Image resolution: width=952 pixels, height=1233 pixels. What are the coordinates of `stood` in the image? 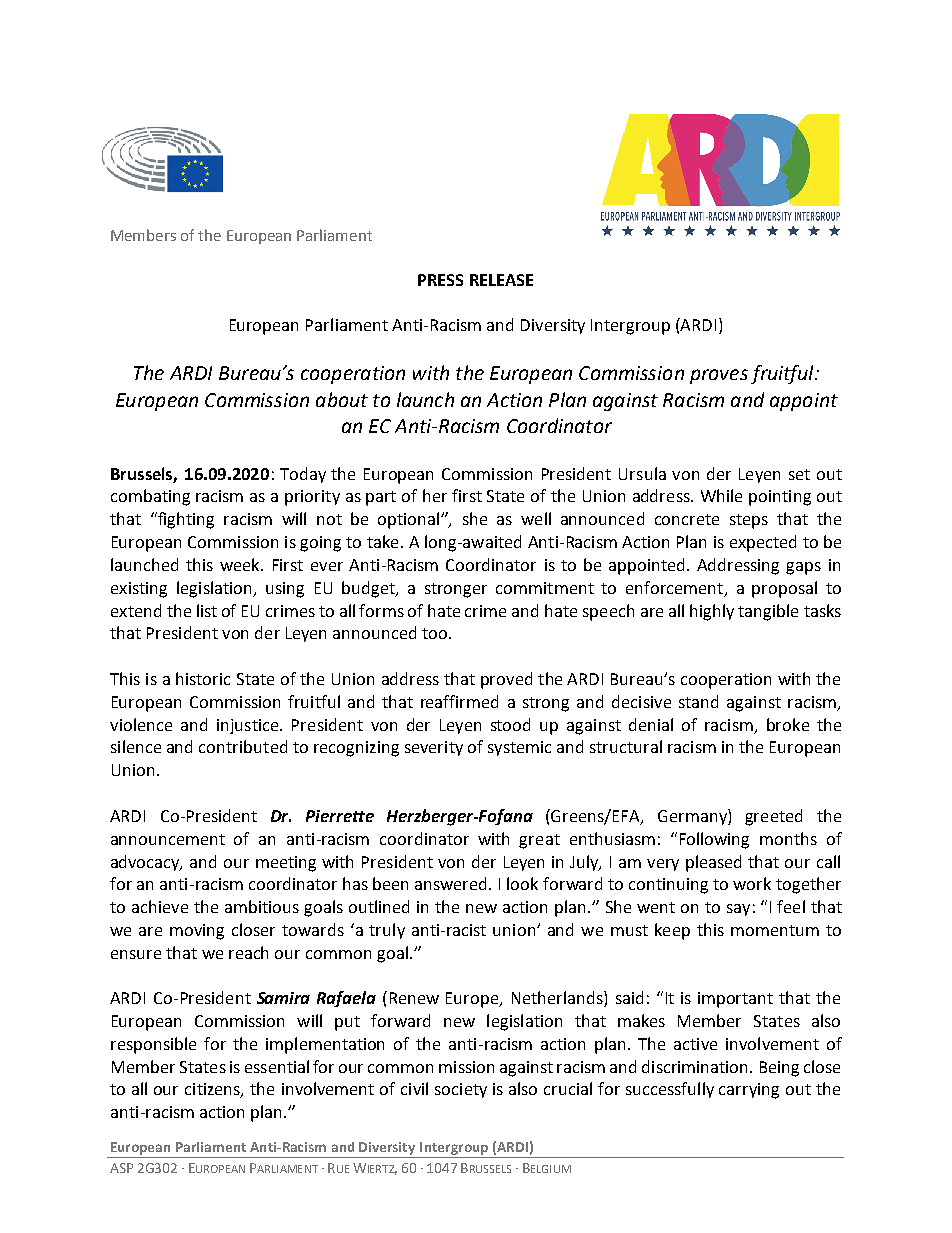 It's located at (510, 724).
